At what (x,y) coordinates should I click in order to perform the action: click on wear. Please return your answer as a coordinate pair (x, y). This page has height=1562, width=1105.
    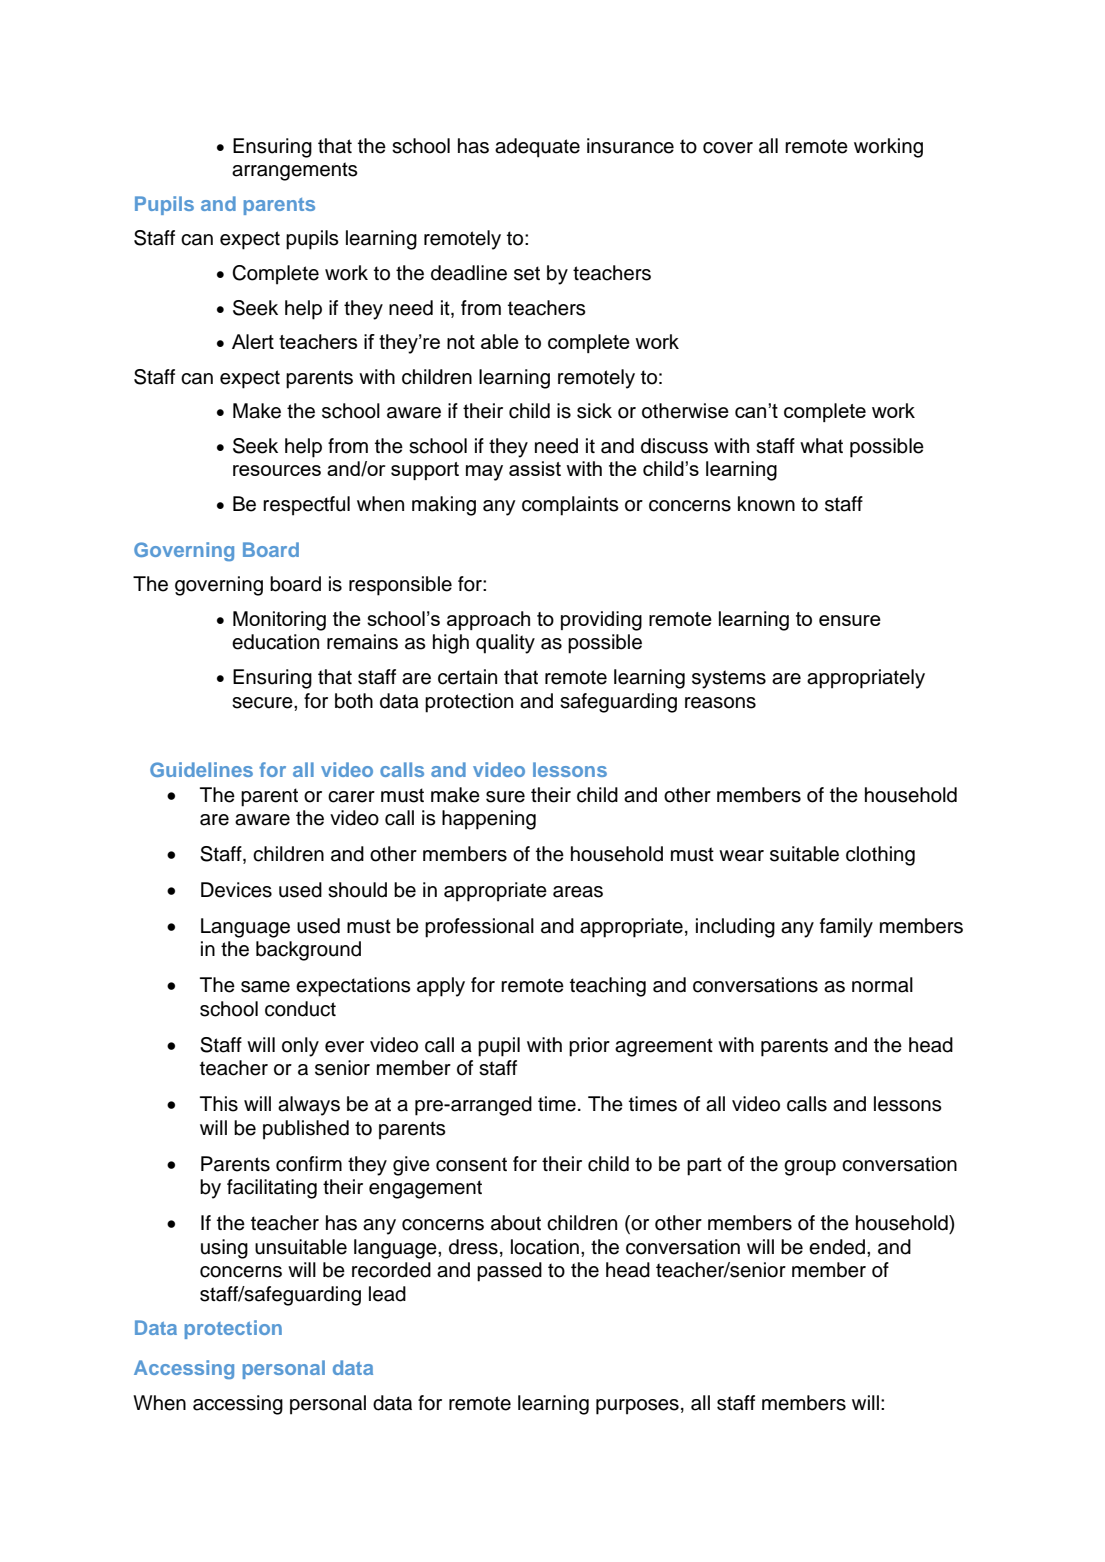
    Looking at the image, I should click on (741, 856).
